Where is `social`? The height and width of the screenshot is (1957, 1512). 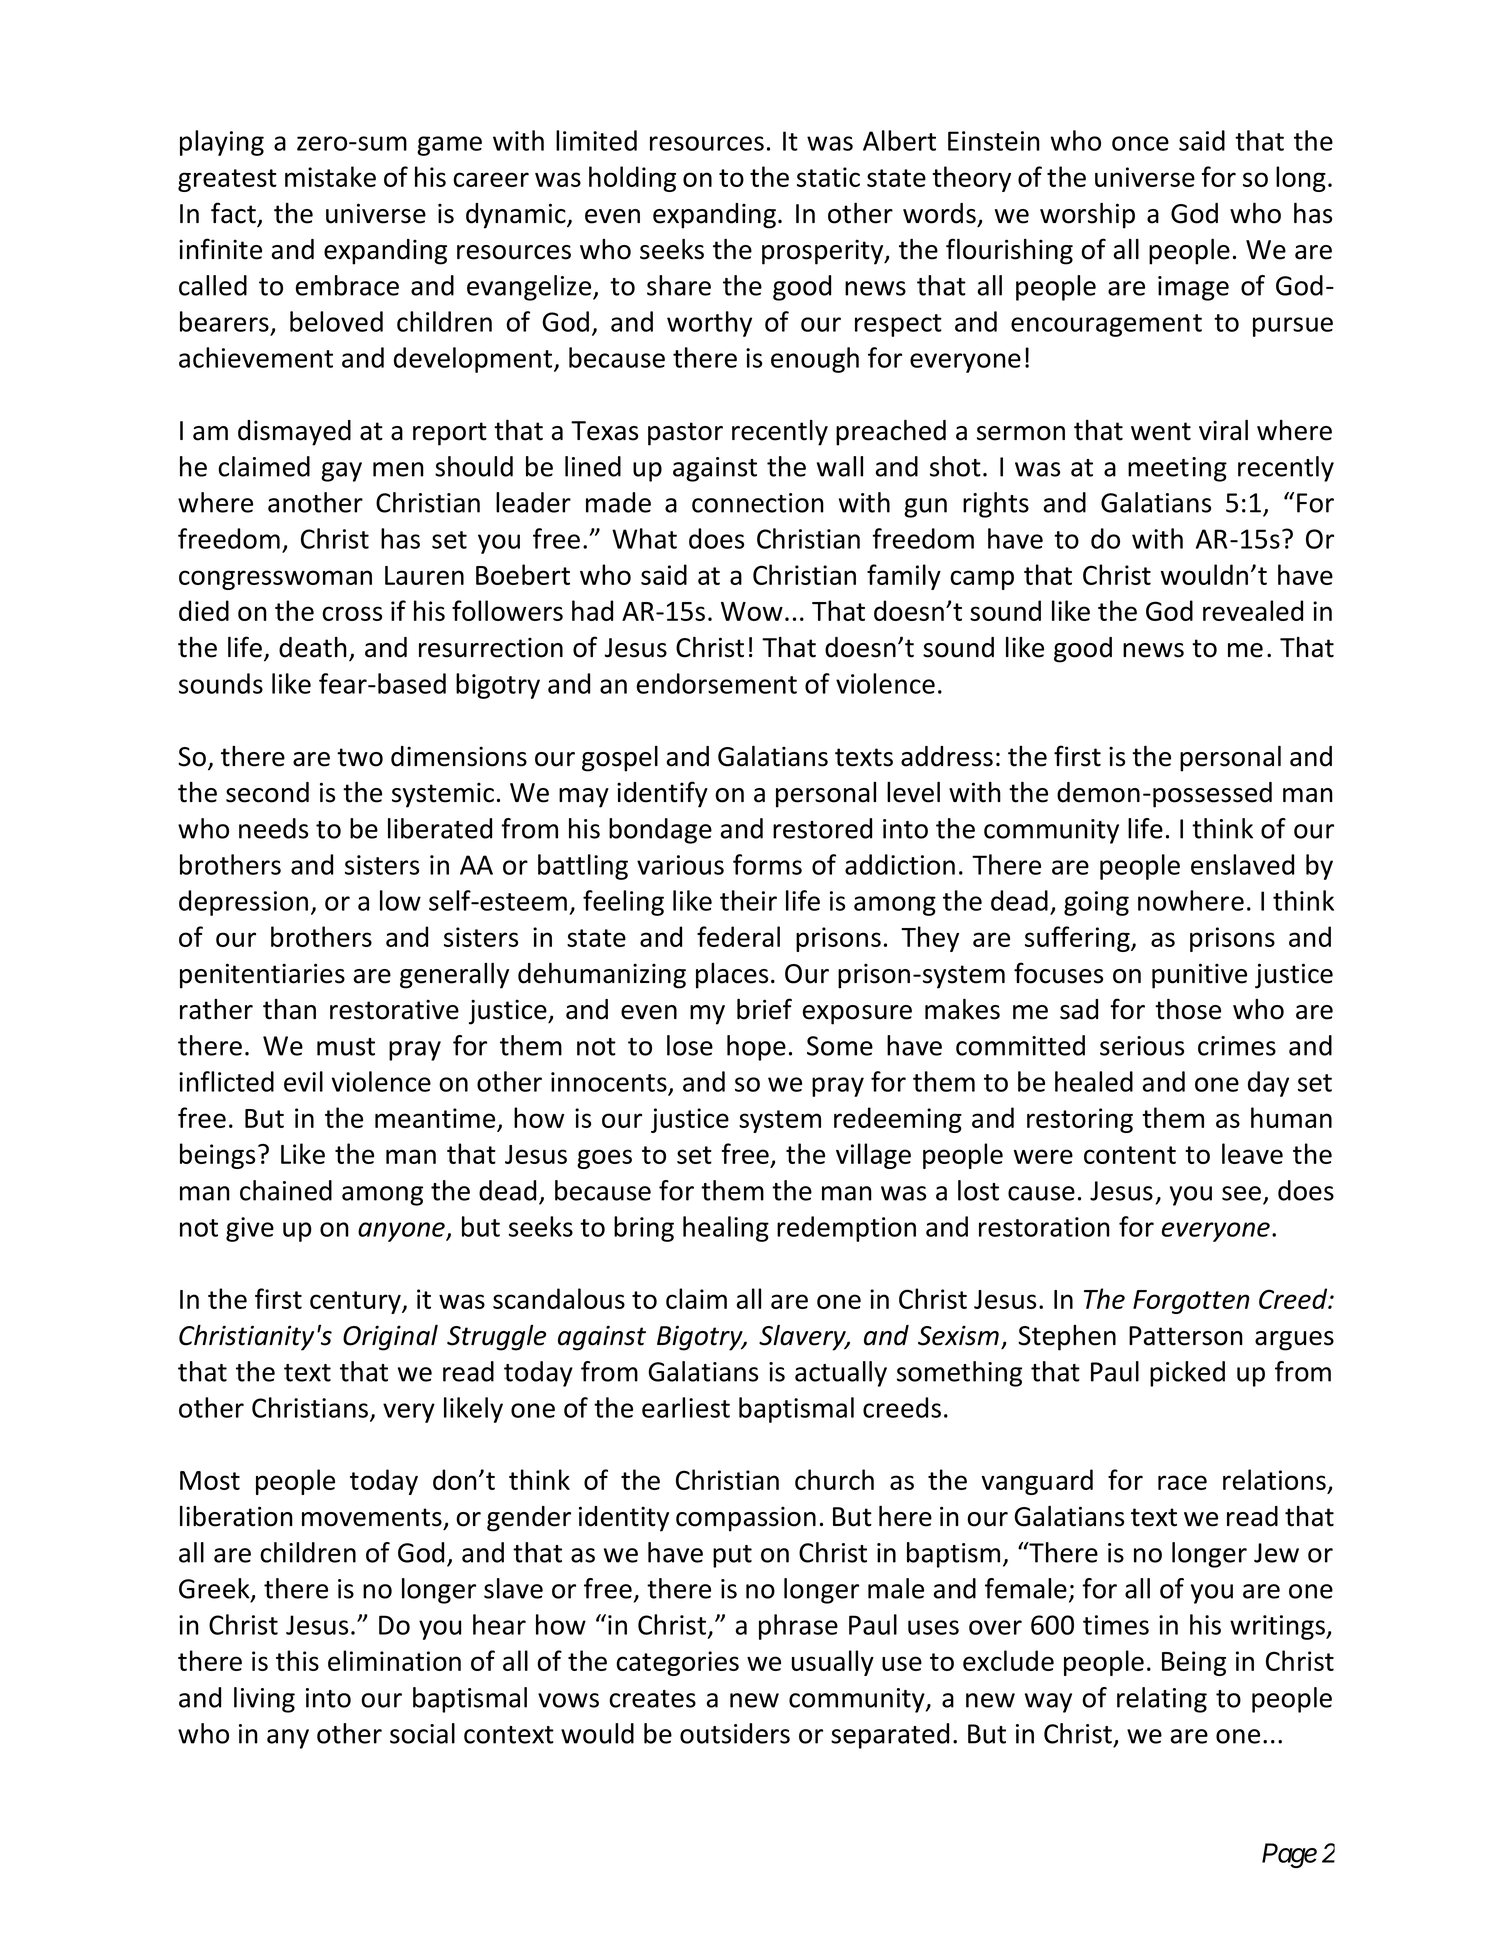
social is located at coordinates (422, 1733).
